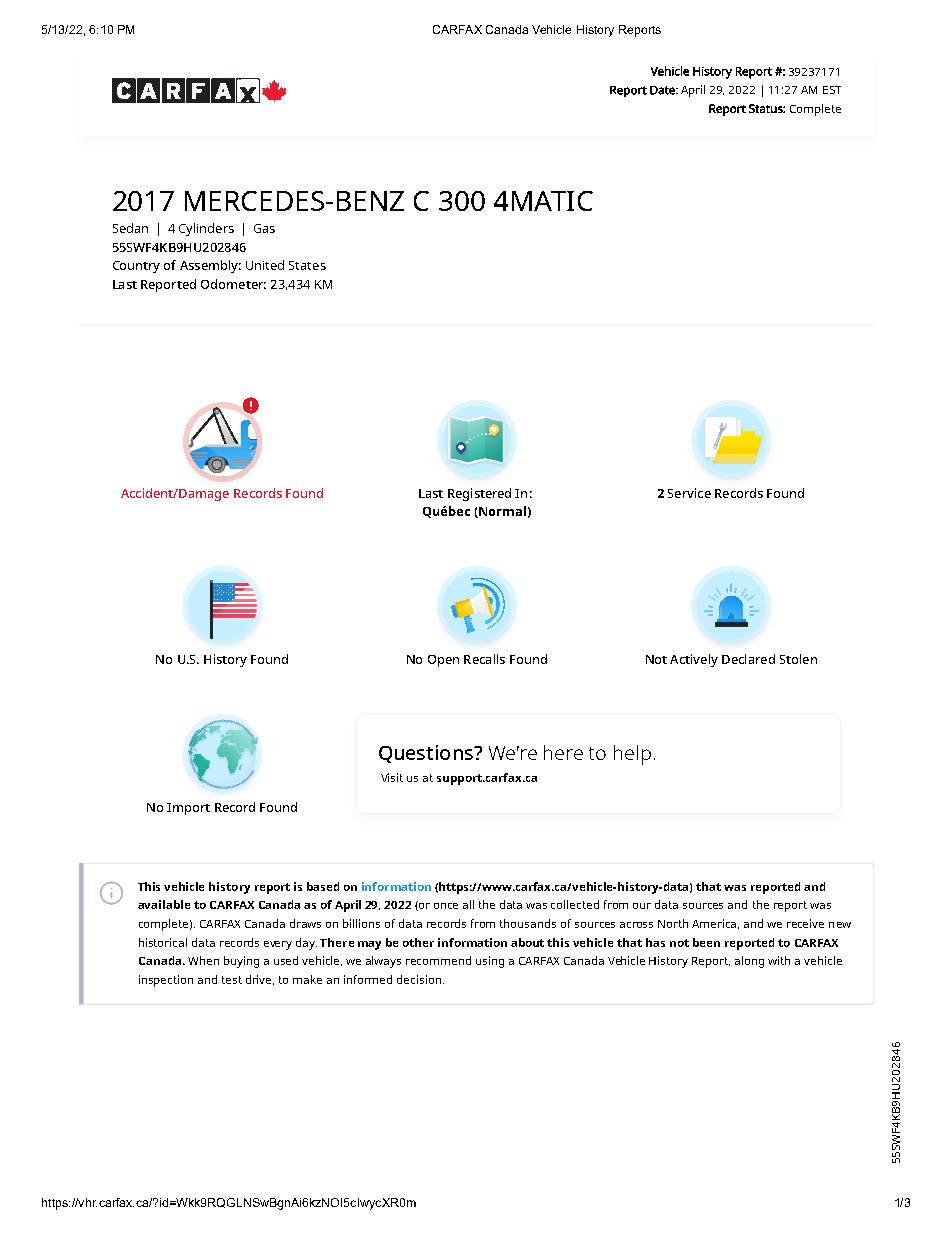  I want to click on When, so click(203, 960).
